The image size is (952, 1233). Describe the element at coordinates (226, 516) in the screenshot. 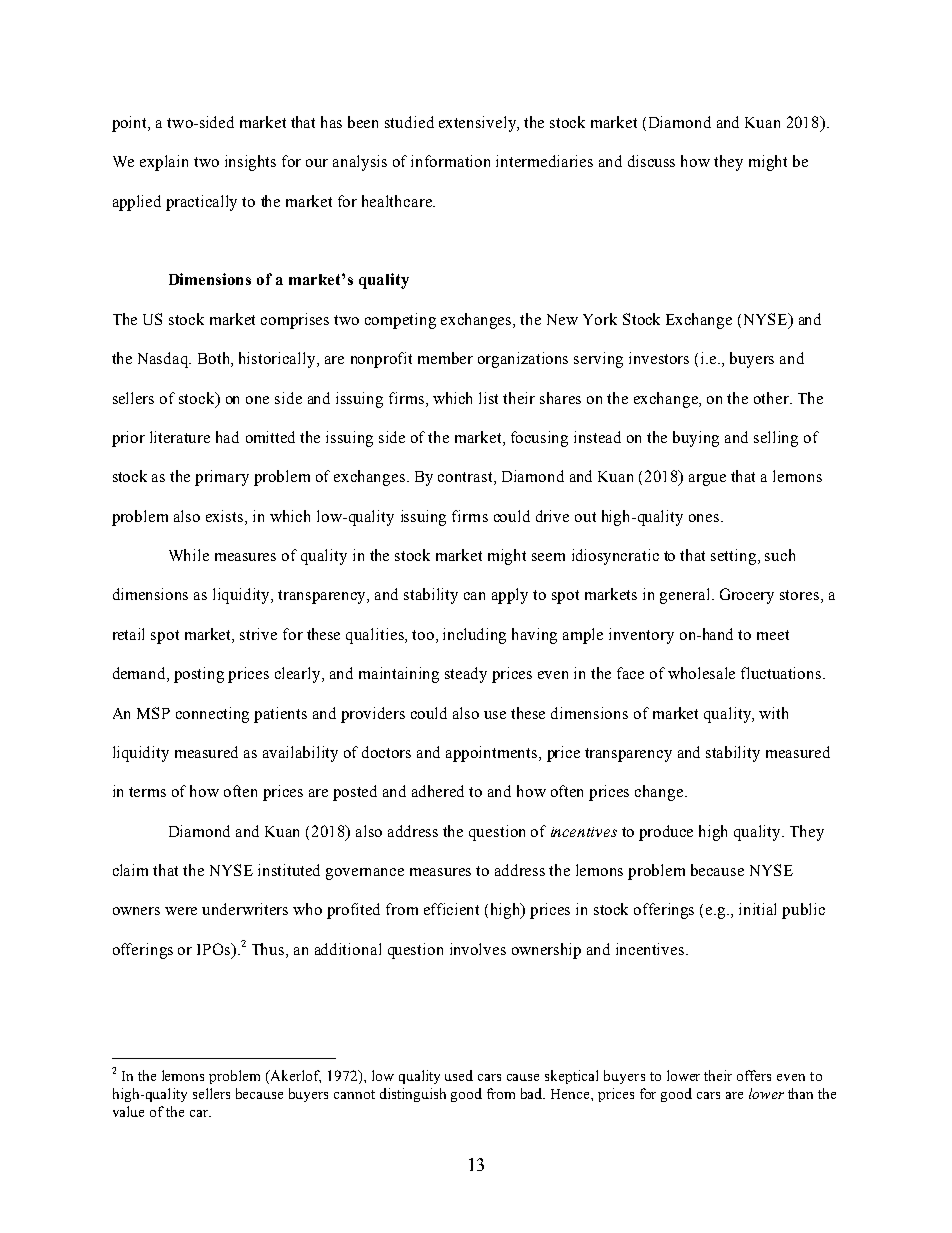

I see `exists` at that location.
